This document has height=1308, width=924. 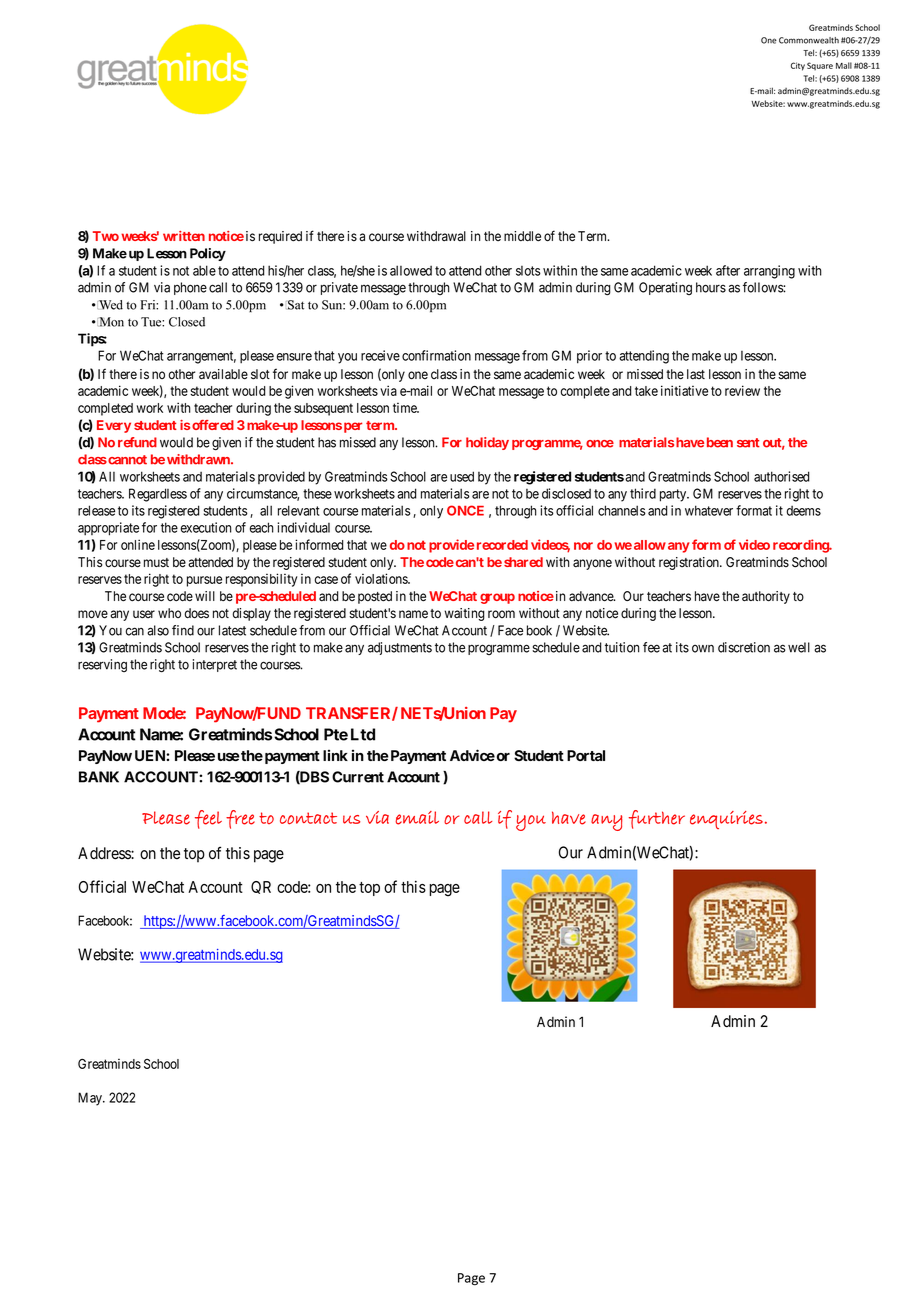 I want to click on May, so click(x=91, y=1099).
